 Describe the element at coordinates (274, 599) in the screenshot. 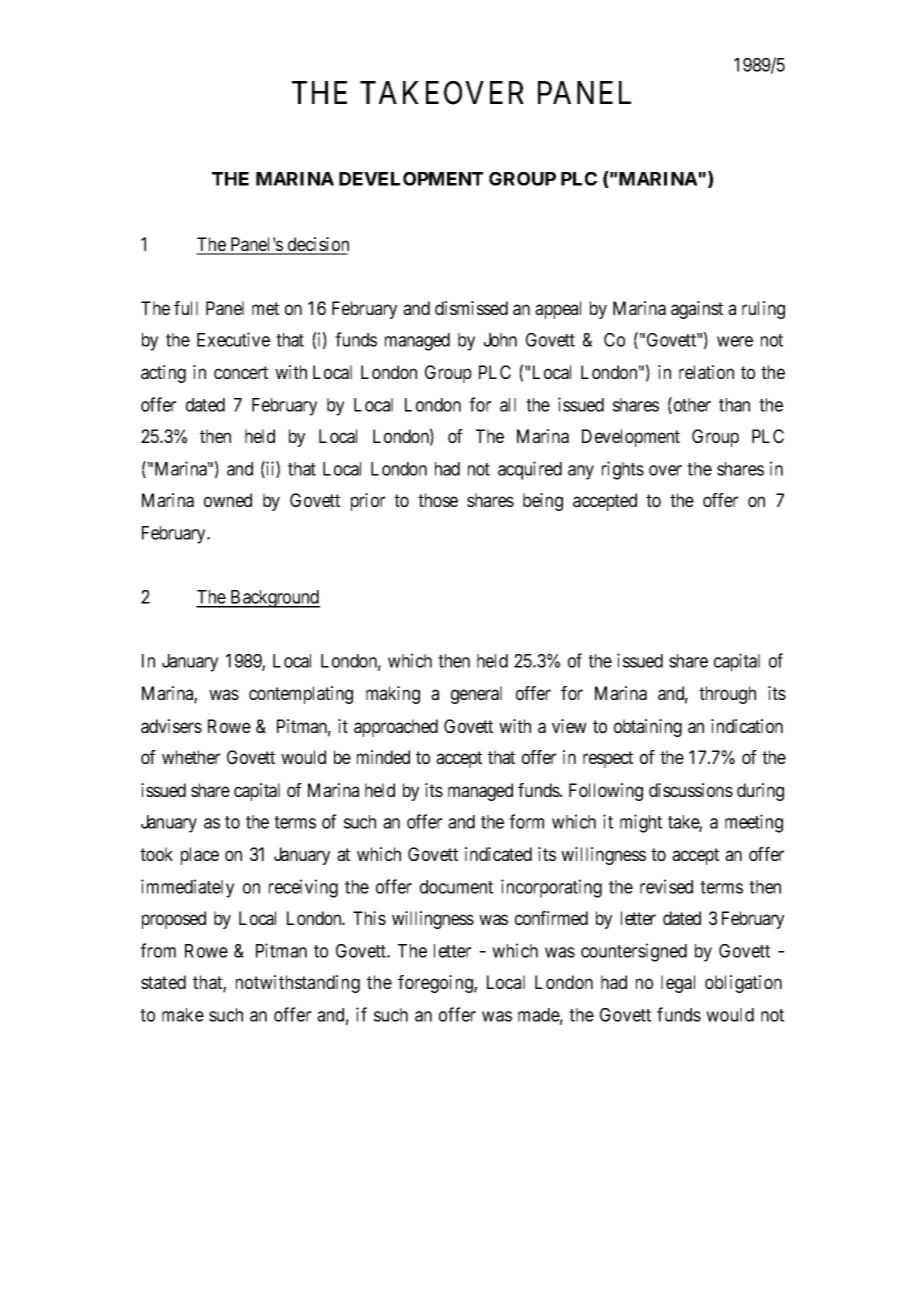

I see `Background` at that location.
